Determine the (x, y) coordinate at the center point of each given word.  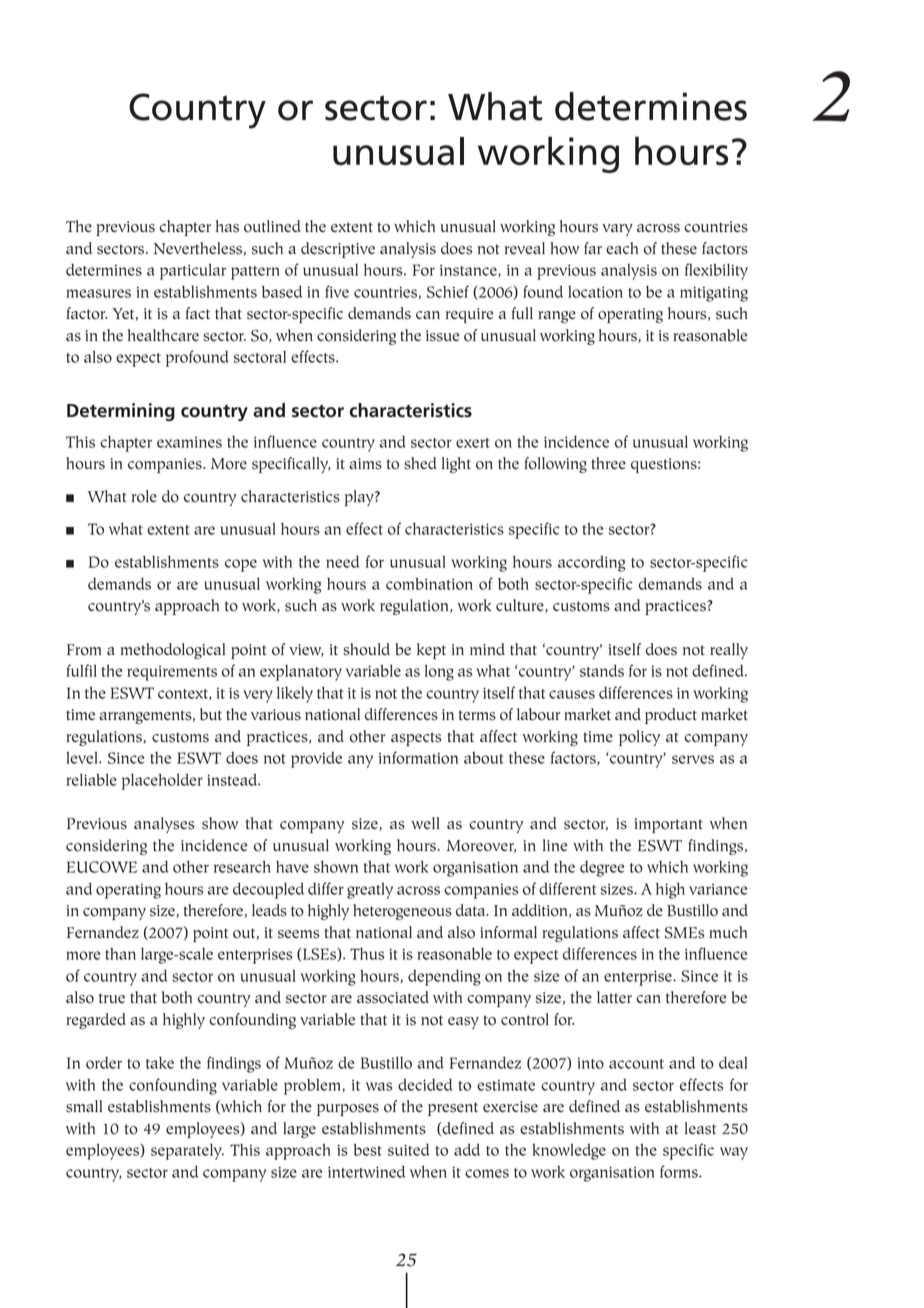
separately (187, 1152)
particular (193, 272)
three (608, 463)
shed (420, 463)
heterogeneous (402, 912)
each (622, 248)
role (144, 496)
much (728, 932)
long (439, 673)
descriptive (338, 250)
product (671, 716)
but (211, 714)
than (120, 954)
